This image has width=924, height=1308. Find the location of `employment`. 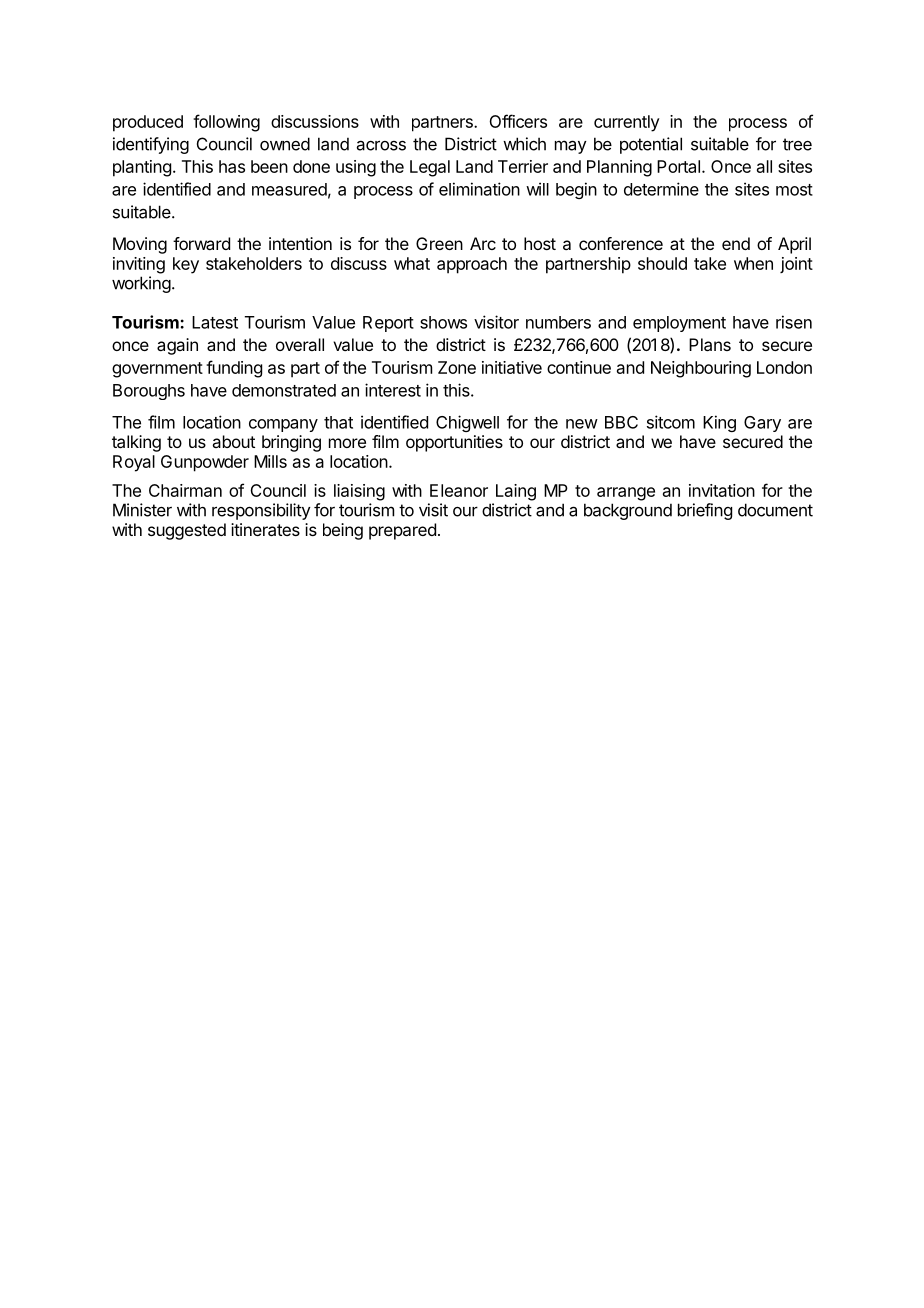

employment is located at coordinates (679, 324).
